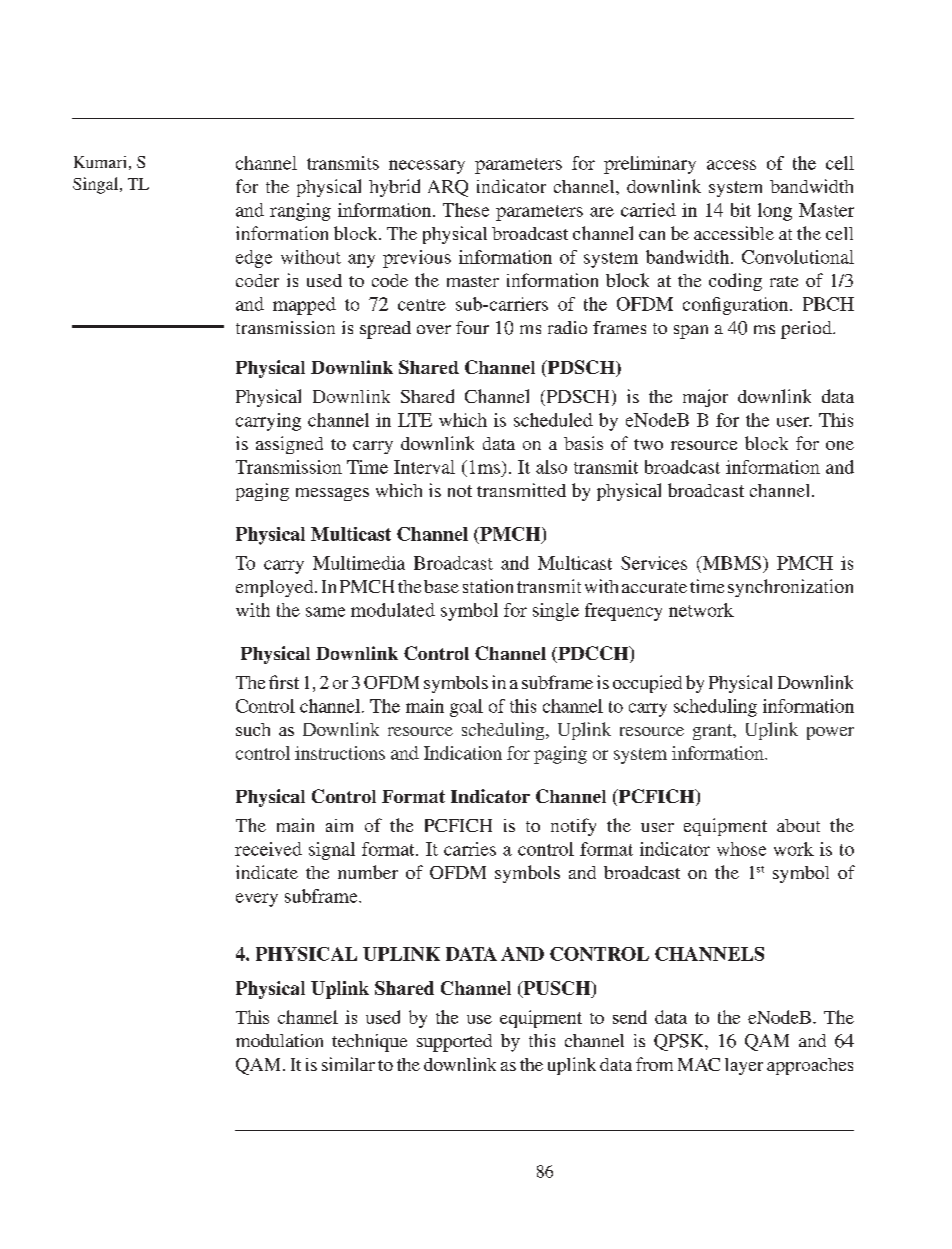  I want to click on such, so click(253, 729).
